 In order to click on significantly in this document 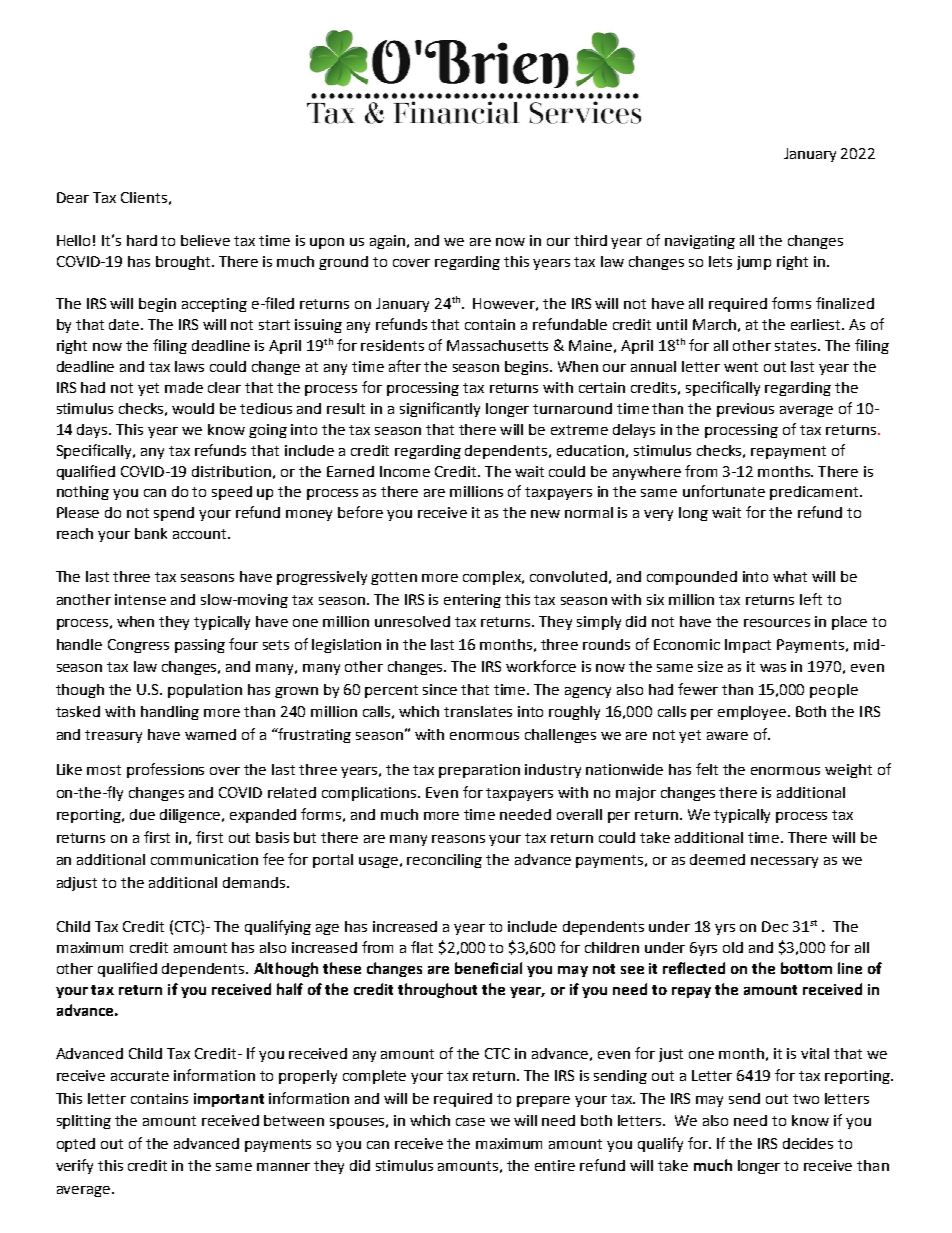, I will do `click(440, 409)`.
